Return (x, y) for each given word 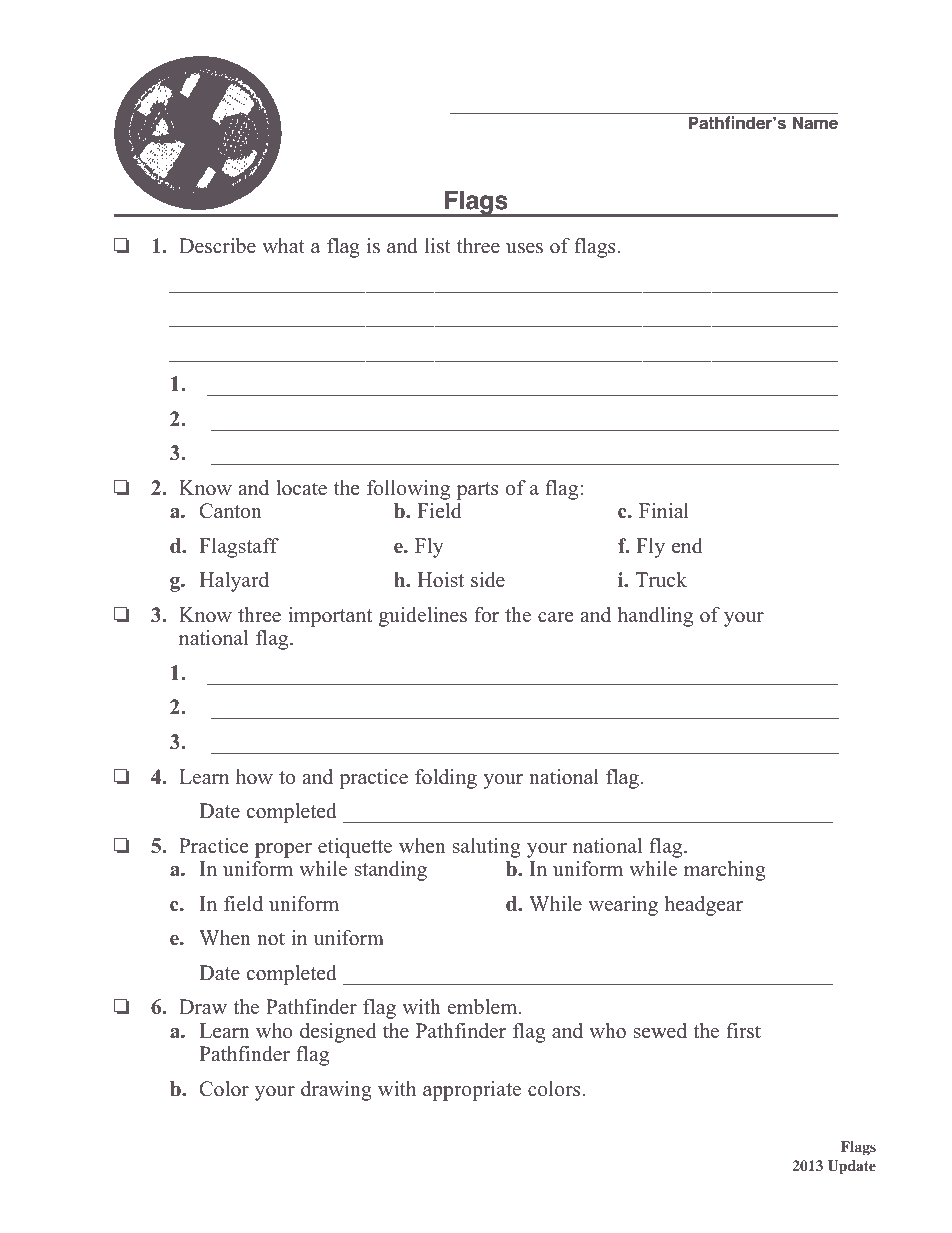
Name (815, 123)
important (330, 617)
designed (338, 1033)
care (556, 617)
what (283, 245)
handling (655, 617)
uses (524, 248)
